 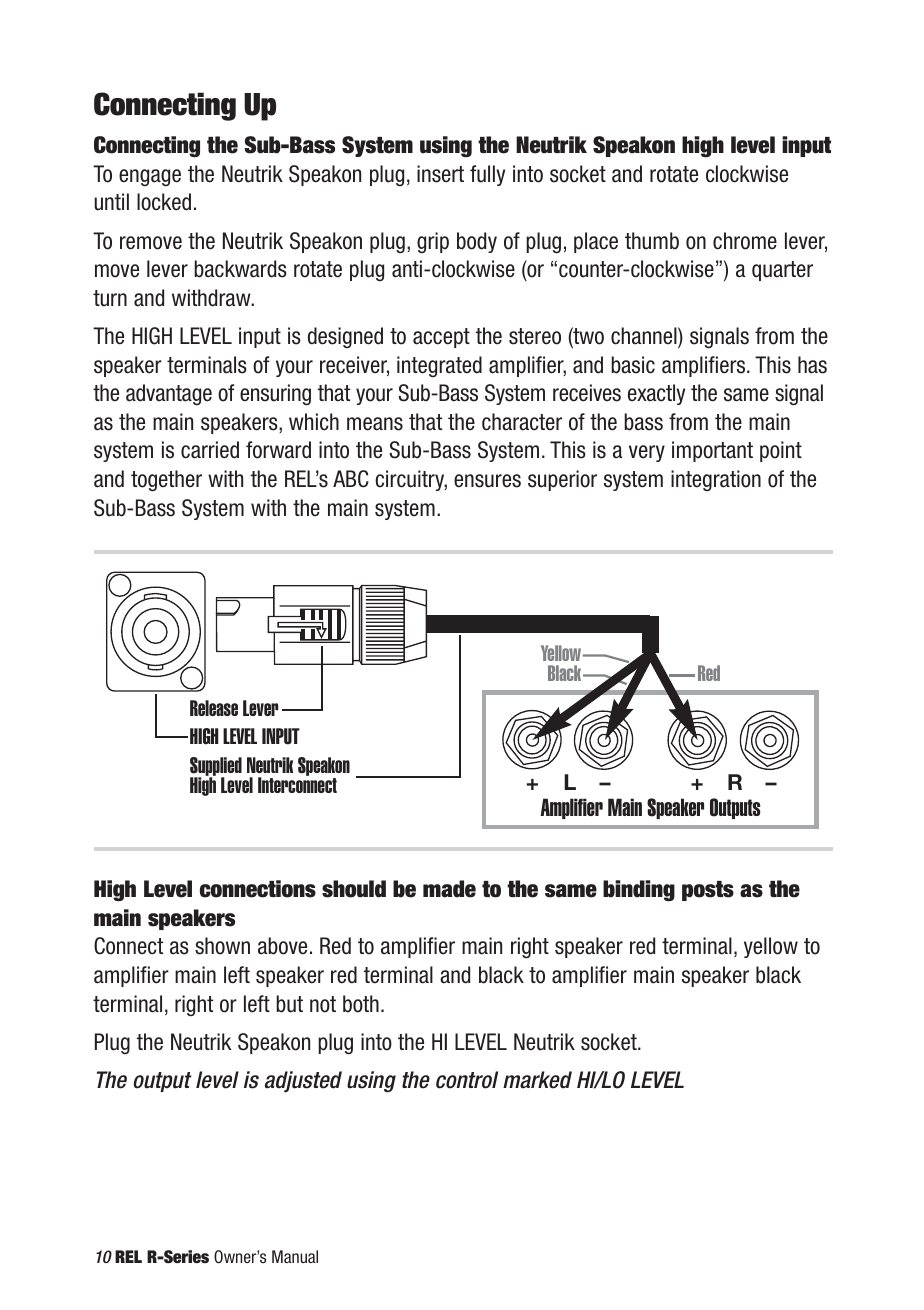 What do you see at coordinates (295, 1256) in the page?
I see `Manual` at bounding box center [295, 1256].
